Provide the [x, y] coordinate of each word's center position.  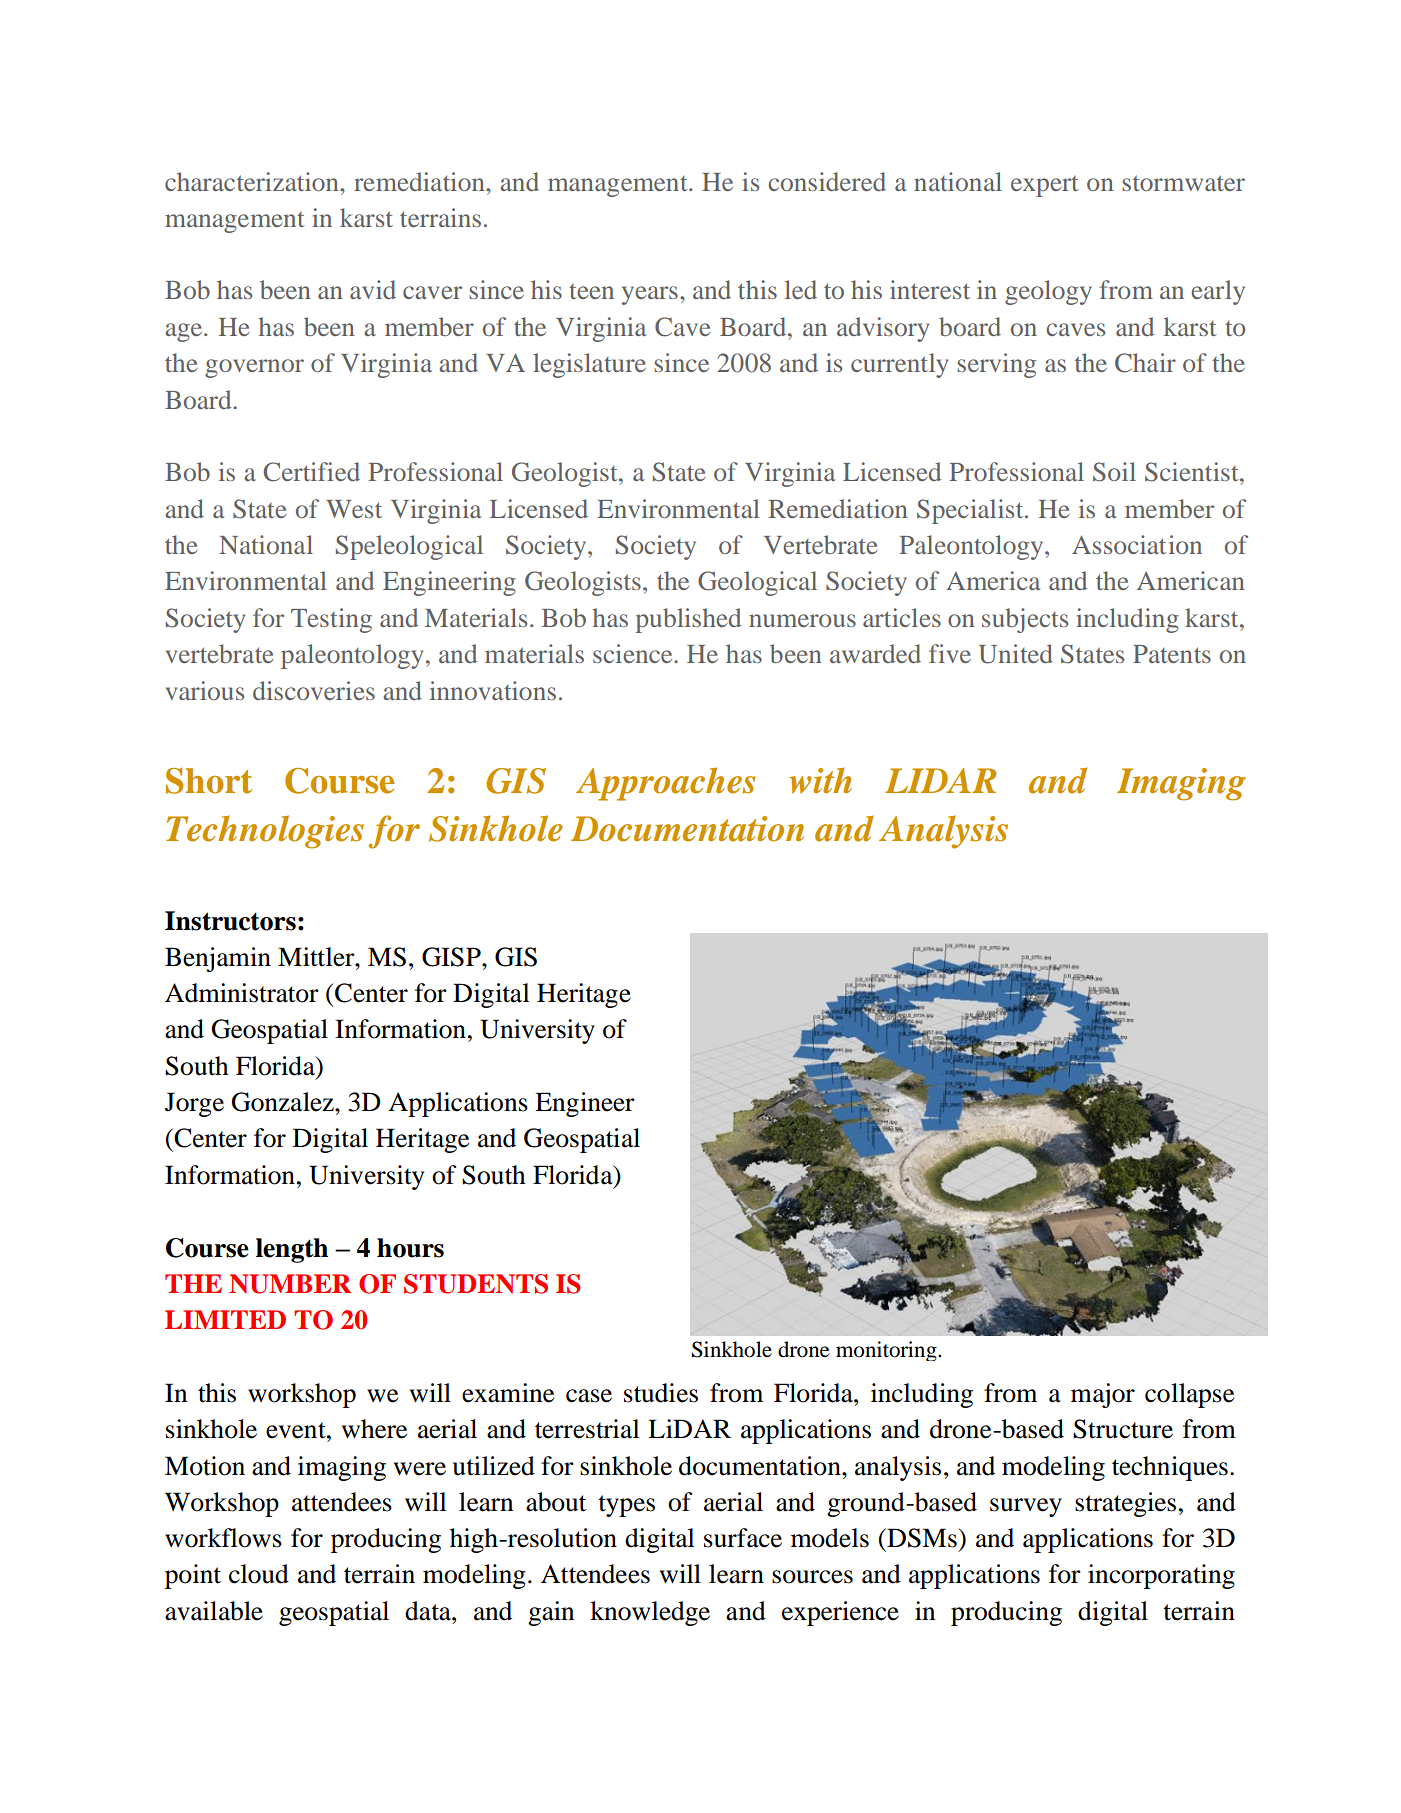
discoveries [314, 690]
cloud [259, 1574]
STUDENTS [476, 1284]
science [634, 653]
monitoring [887, 1351]
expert [1045, 186]
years [650, 295]
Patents [1172, 654]
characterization [253, 181]
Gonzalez [283, 1102]
